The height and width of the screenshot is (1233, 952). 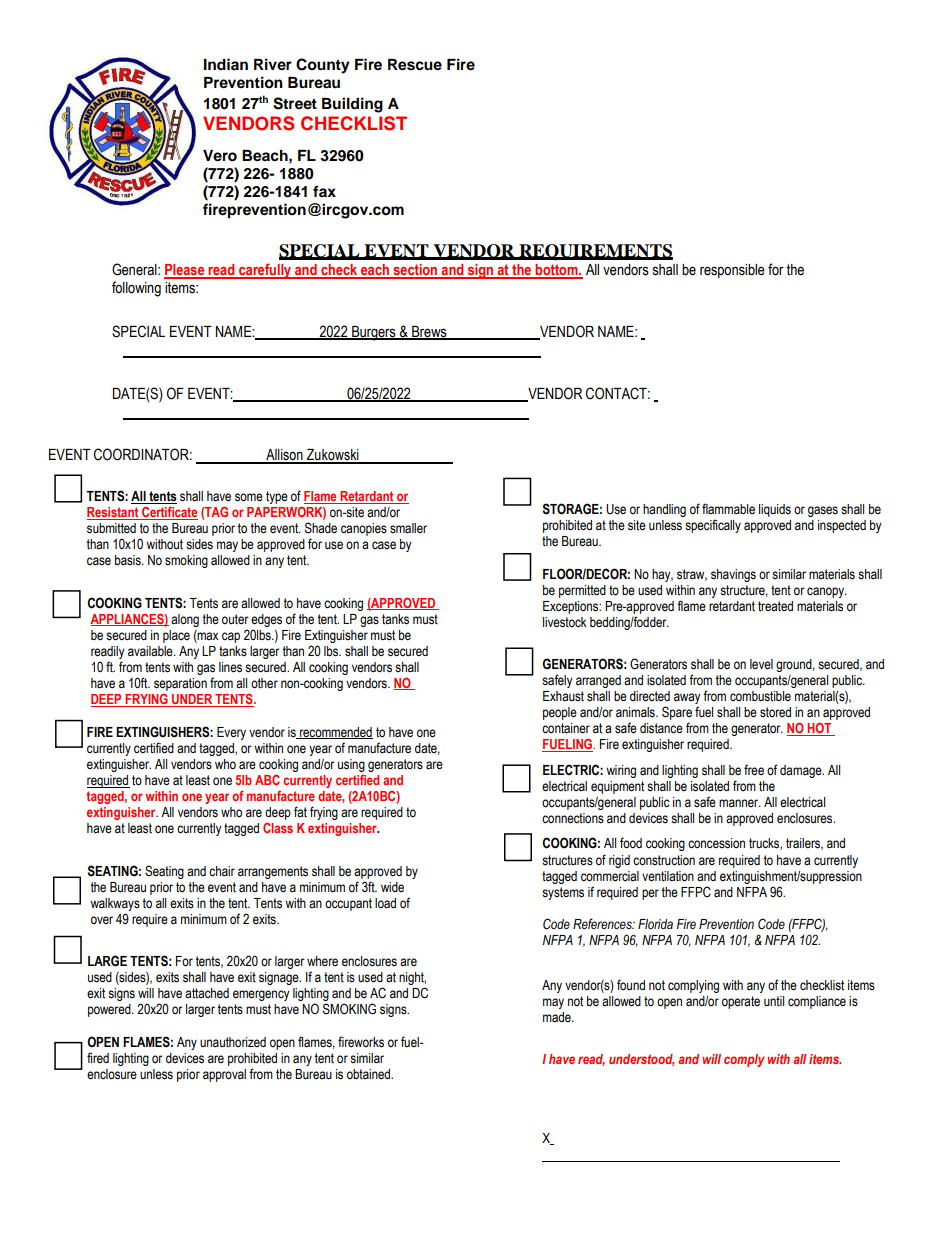 I want to click on Indian, so click(x=226, y=64).
